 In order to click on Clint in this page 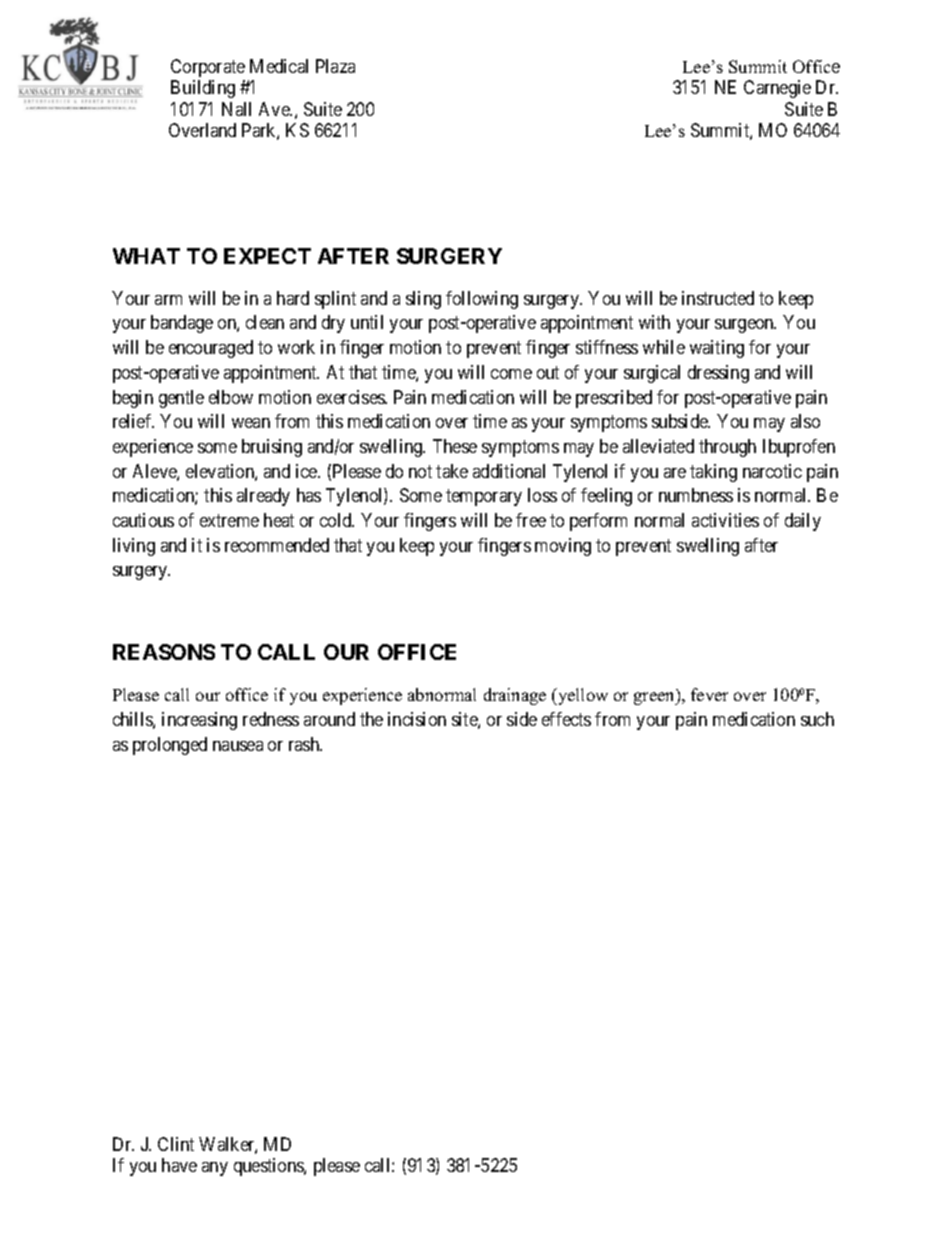, I will do `click(176, 1144)`.
